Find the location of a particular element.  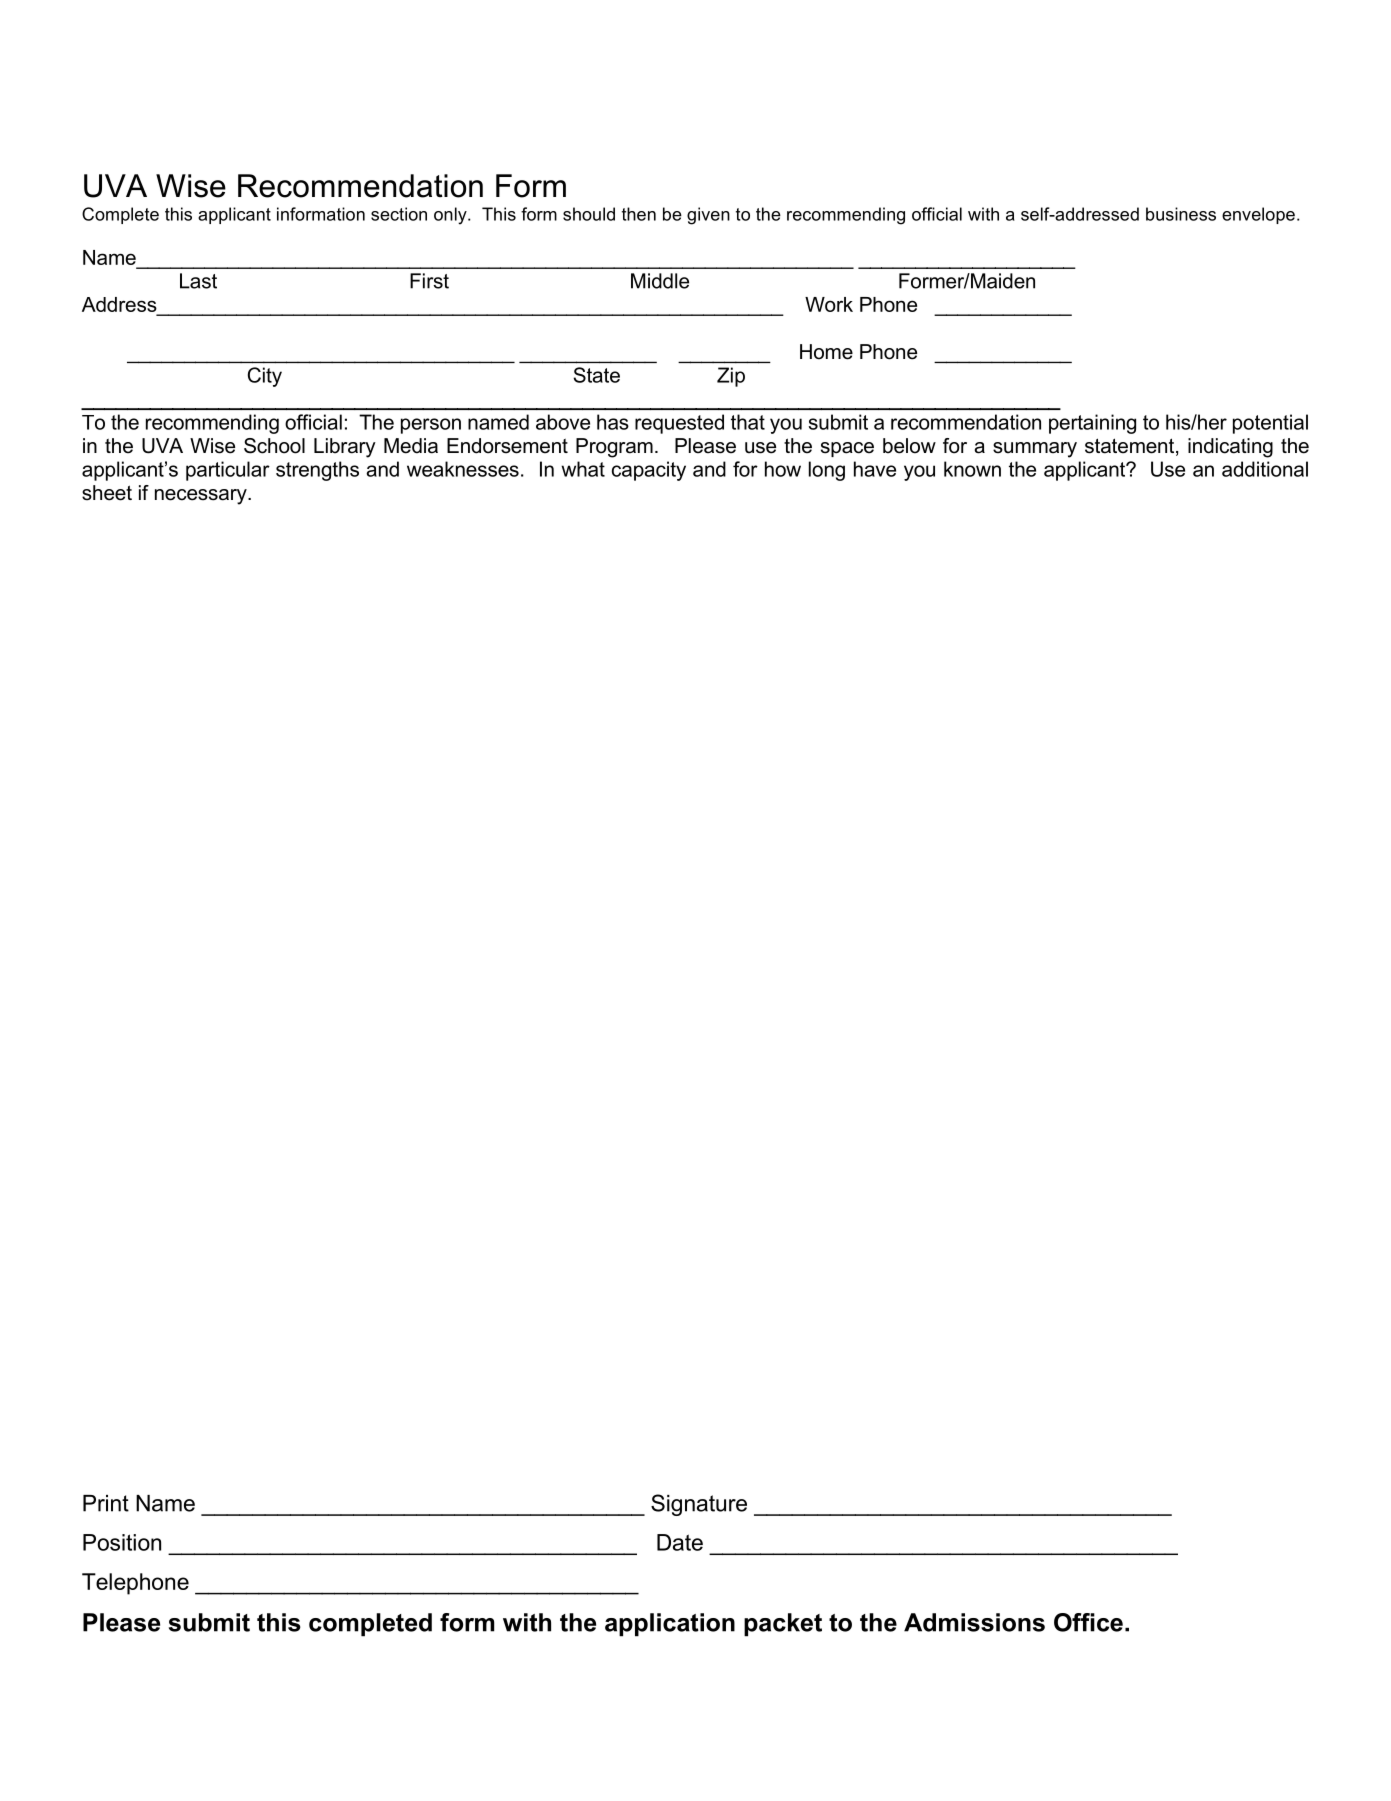

Last is located at coordinates (198, 281).
